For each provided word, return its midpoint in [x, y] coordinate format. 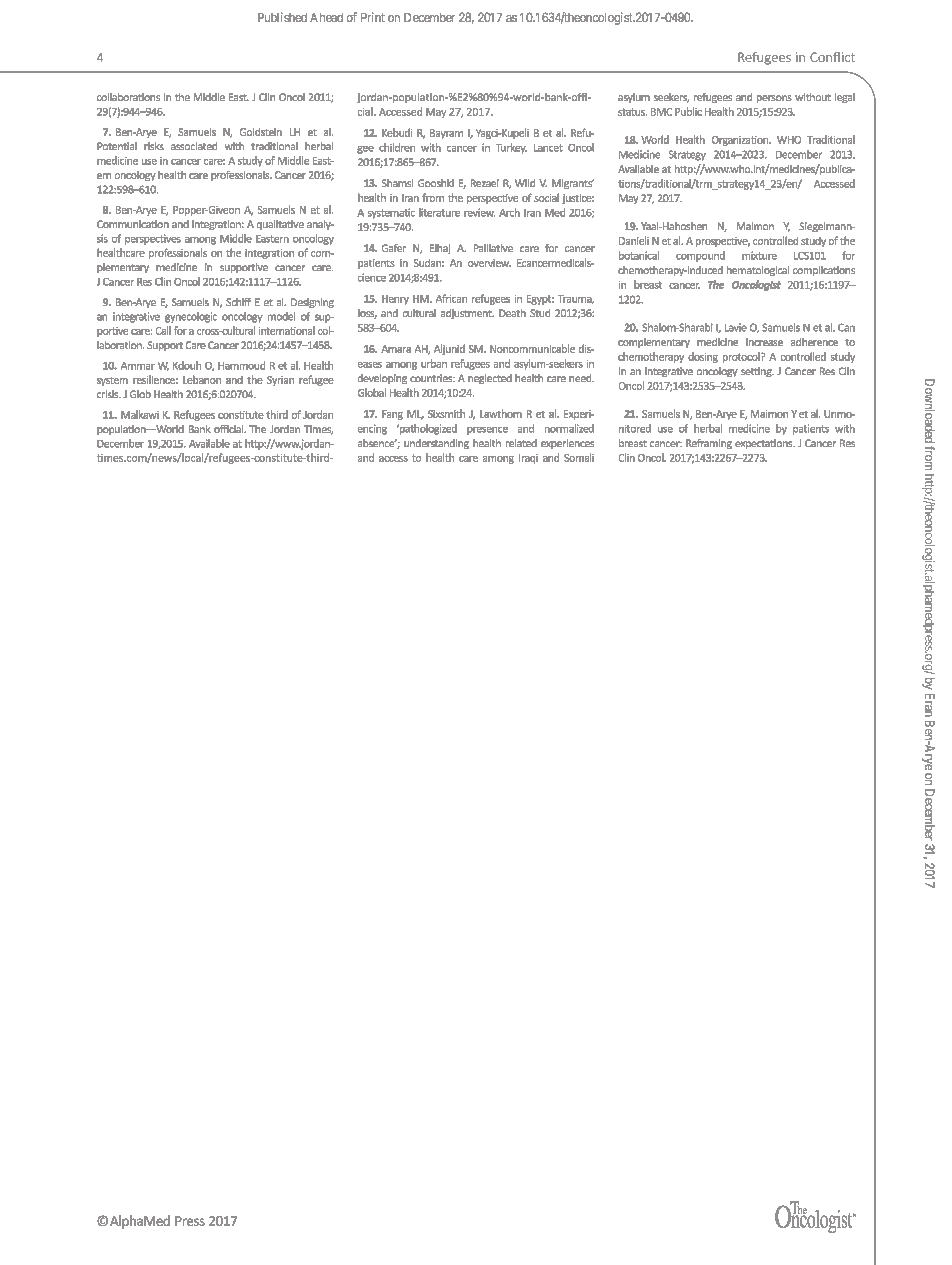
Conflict [832, 57]
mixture [759, 255]
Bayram [446, 134]
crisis [109, 394]
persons [774, 99]
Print [373, 17]
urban [434, 363]
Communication [133, 224]
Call [163, 330]
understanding [436, 444]
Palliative [493, 248]
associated [194, 146]
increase [764, 342]
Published [282, 17]
